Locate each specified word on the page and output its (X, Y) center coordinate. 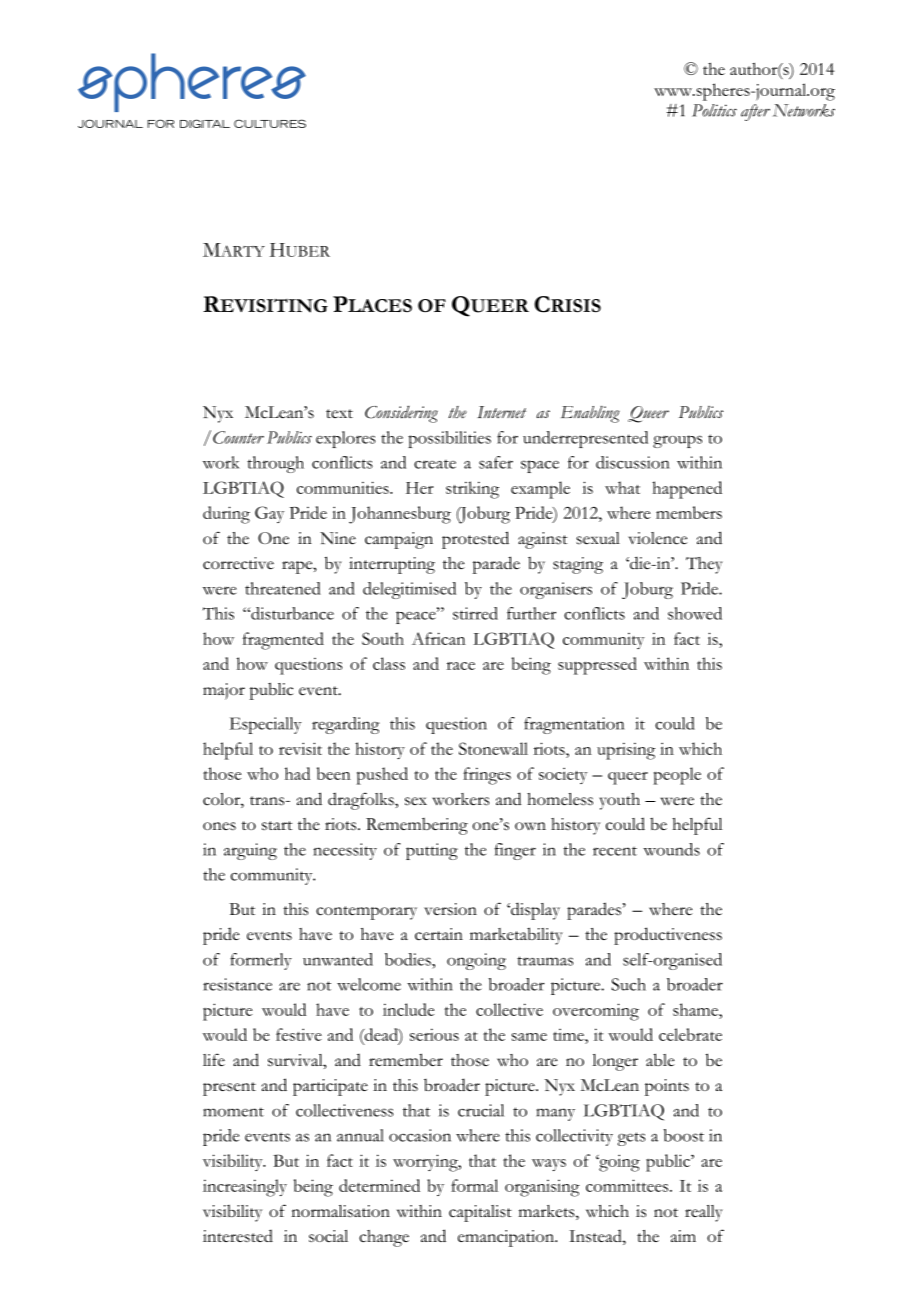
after (755, 112)
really (704, 1213)
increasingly (245, 1188)
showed (695, 613)
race (461, 666)
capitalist (480, 1213)
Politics (714, 110)
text (339, 413)
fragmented (283, 641)
